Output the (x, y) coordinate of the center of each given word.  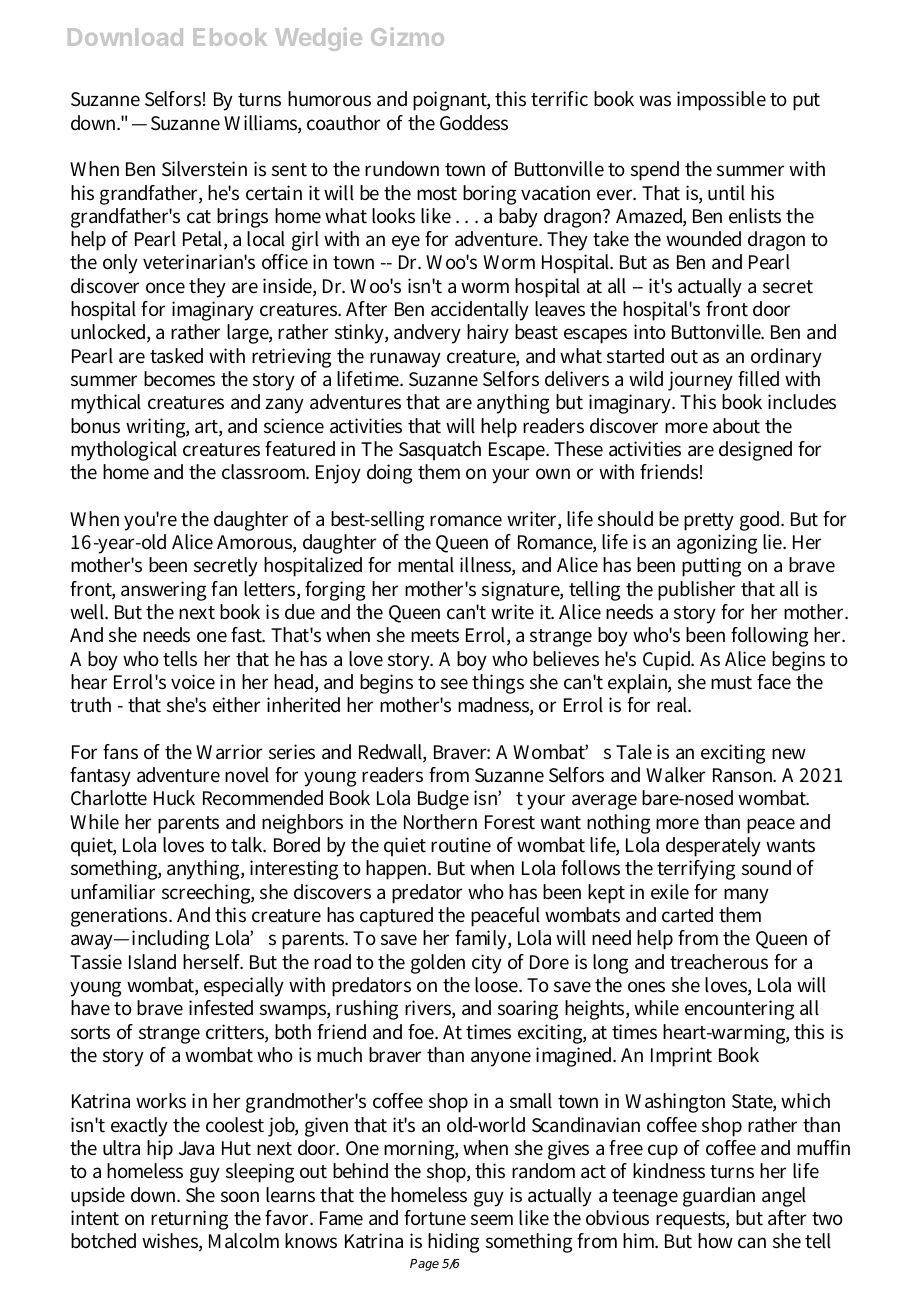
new (789, 753)
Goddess (474, 123)
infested (221, 1008)
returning (189, 1220)
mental (426, 565)
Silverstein (204, 169)
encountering (739, 1010)
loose (498, 985)
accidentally (480, 311)
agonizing (717, 544)
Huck (174, 798)
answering (163, 591)
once (165, 288)
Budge (443, 800)
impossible (721, 101)
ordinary (786, 358)
